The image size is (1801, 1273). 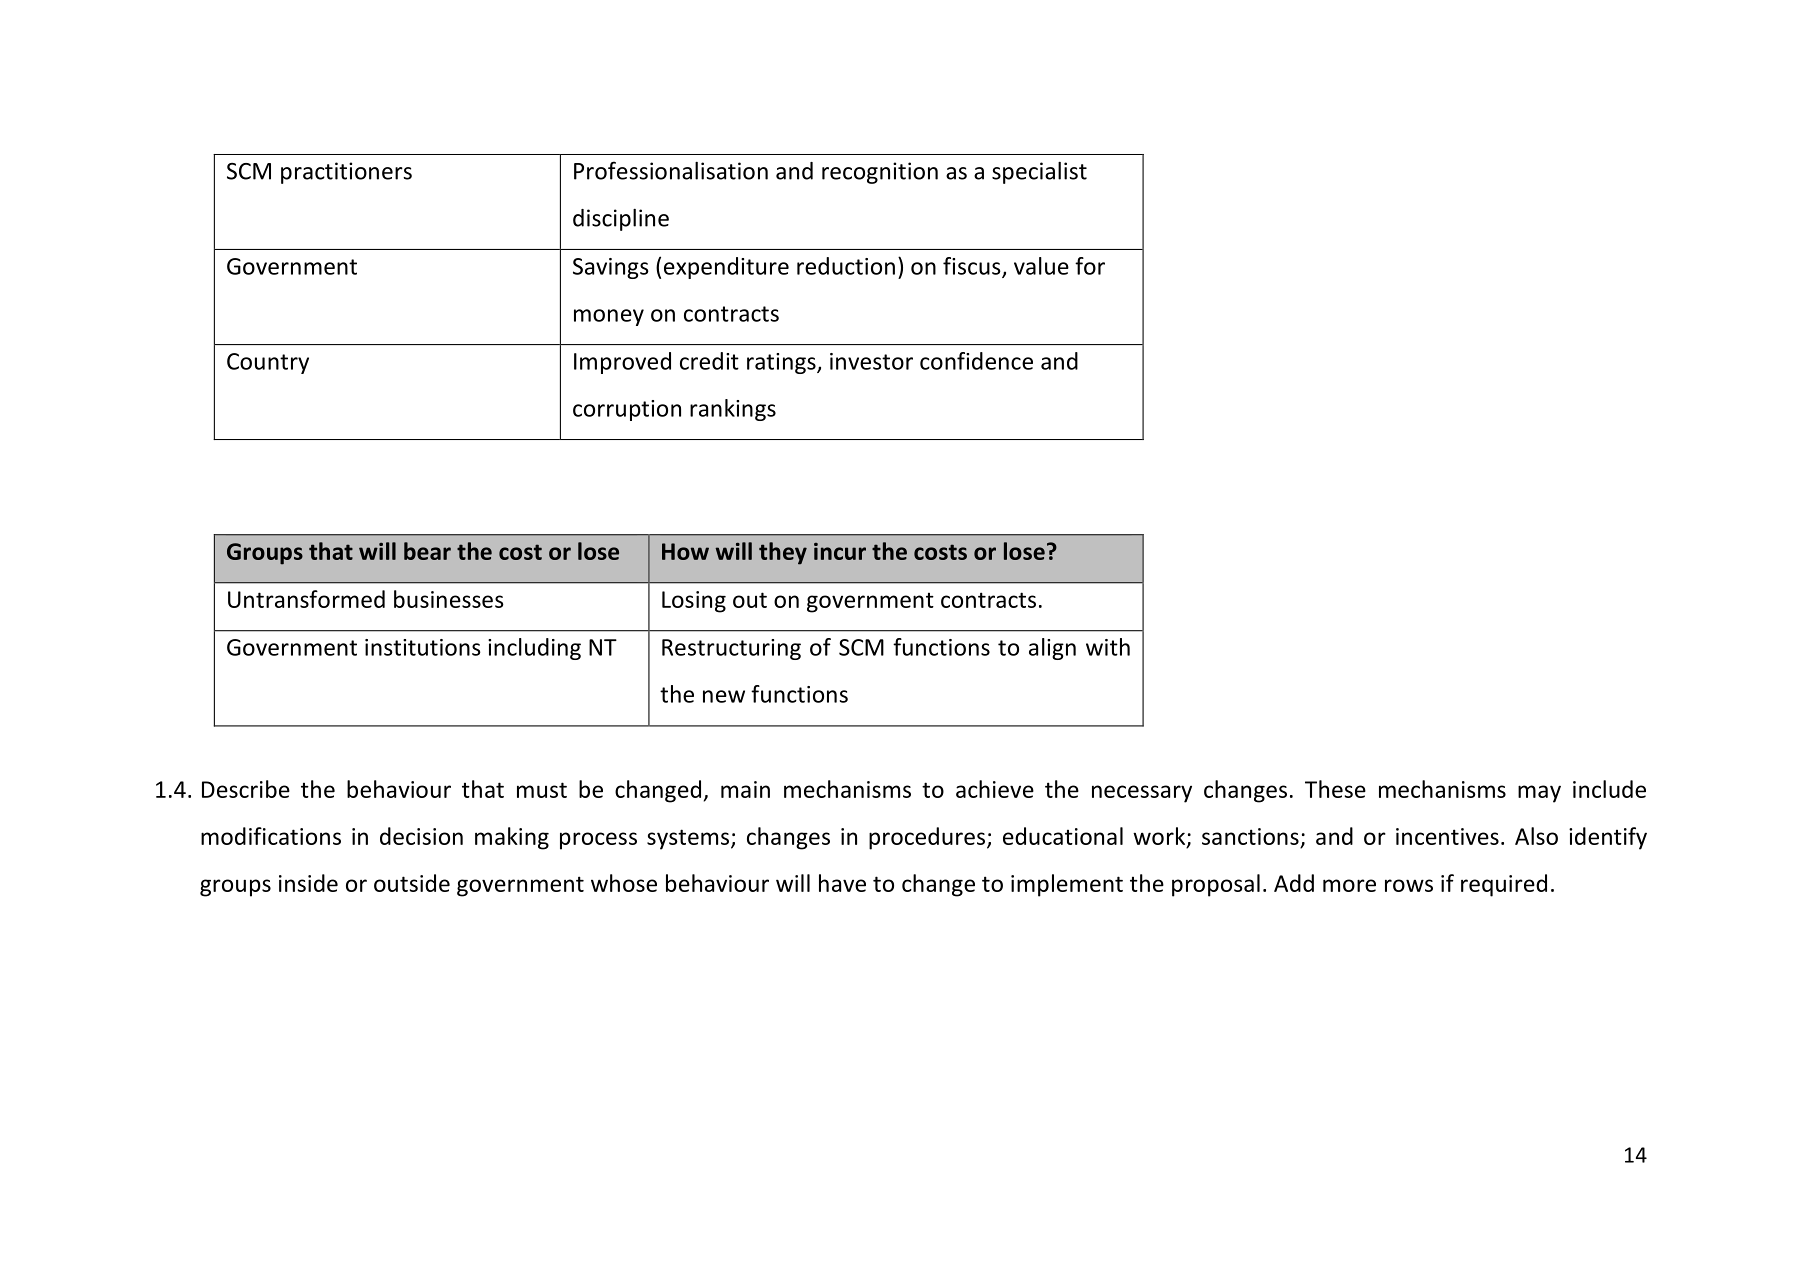 What do you see at coordinates (880, 173) in the screenshot?
I see `recognition` at bounding box center [880, 173].
